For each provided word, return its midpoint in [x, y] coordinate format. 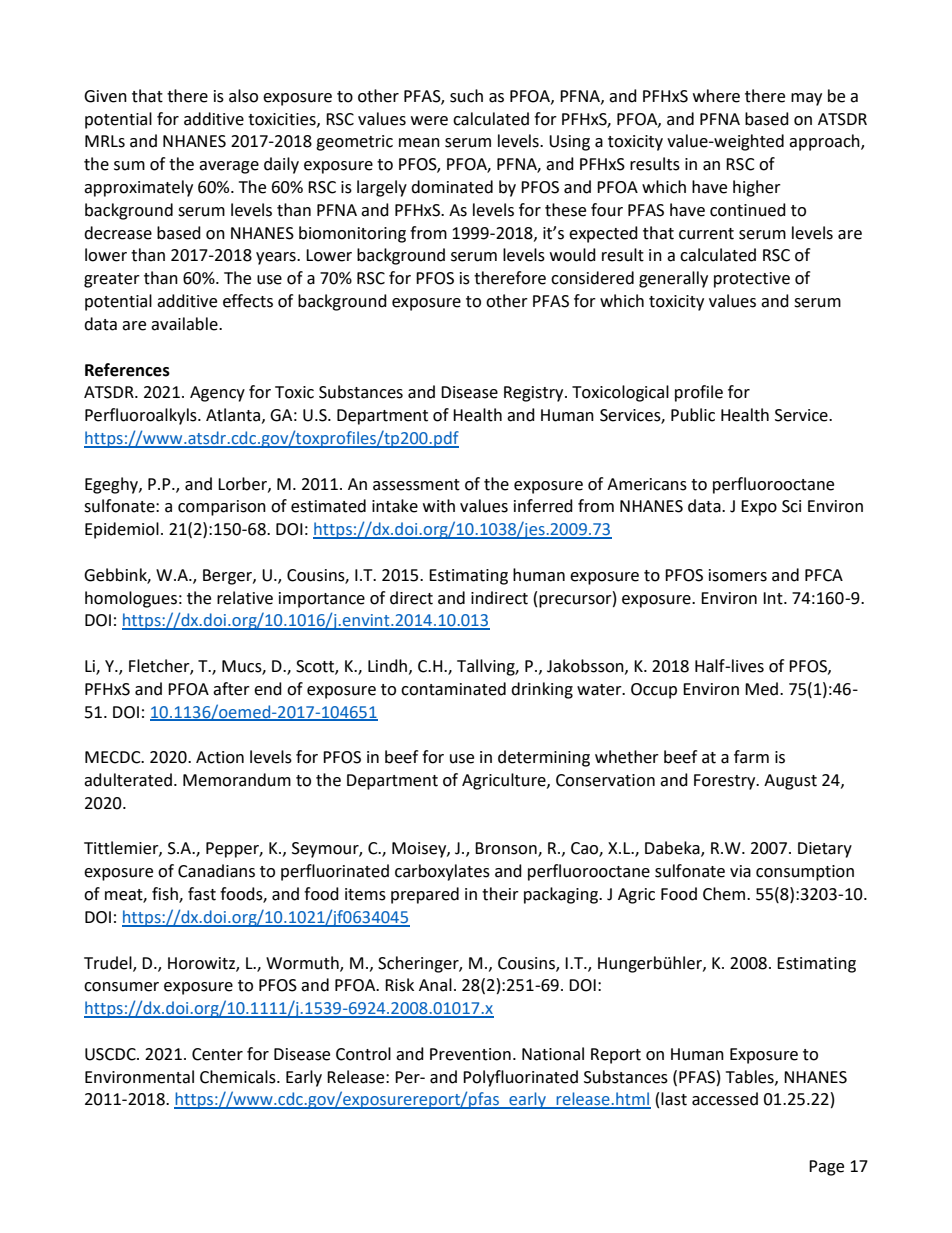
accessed [725, 1099]
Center [217, 1054]
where [716, 96]
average [229, 167]
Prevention [470, 1054]
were [429, 121]
